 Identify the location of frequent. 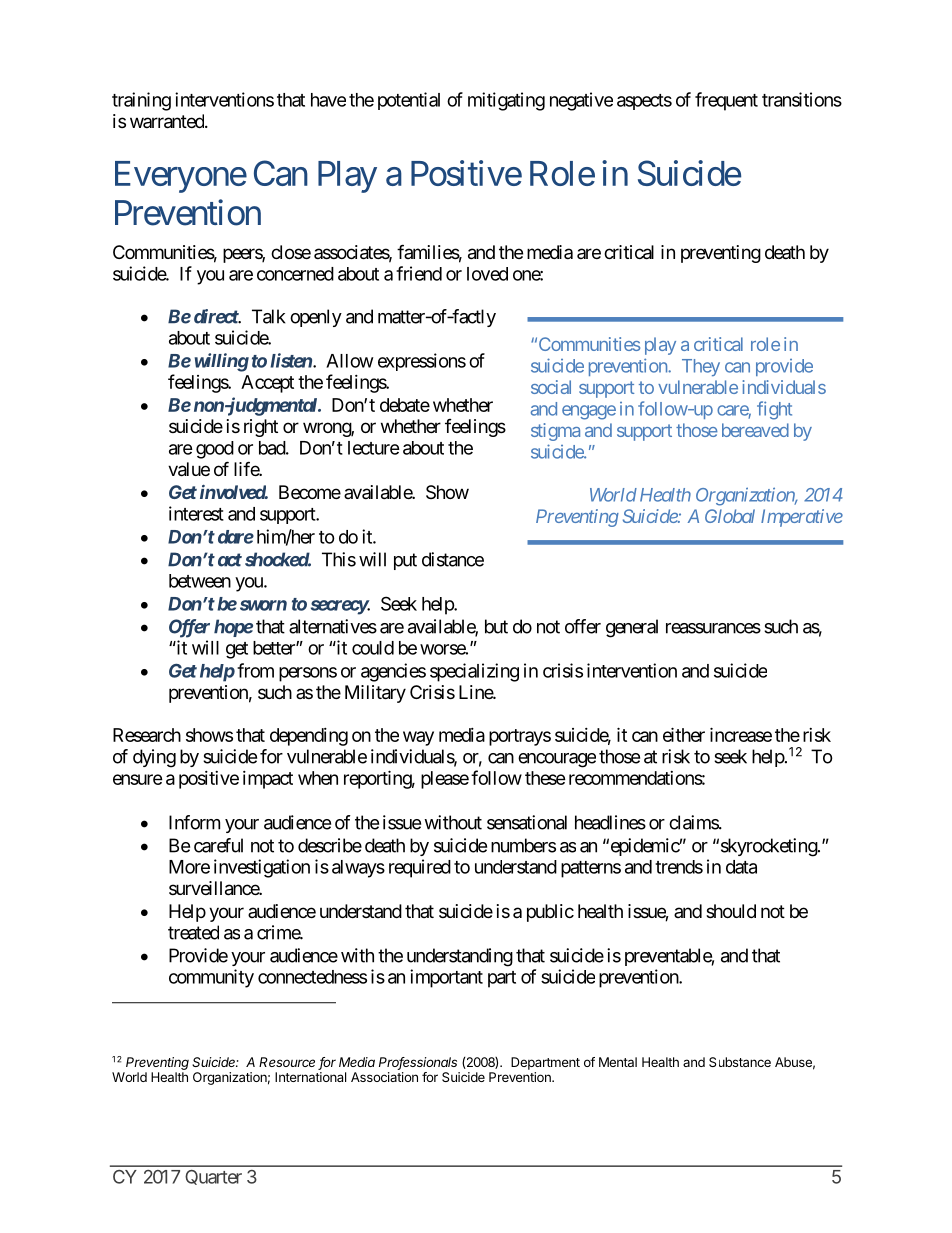
(726, 101).
